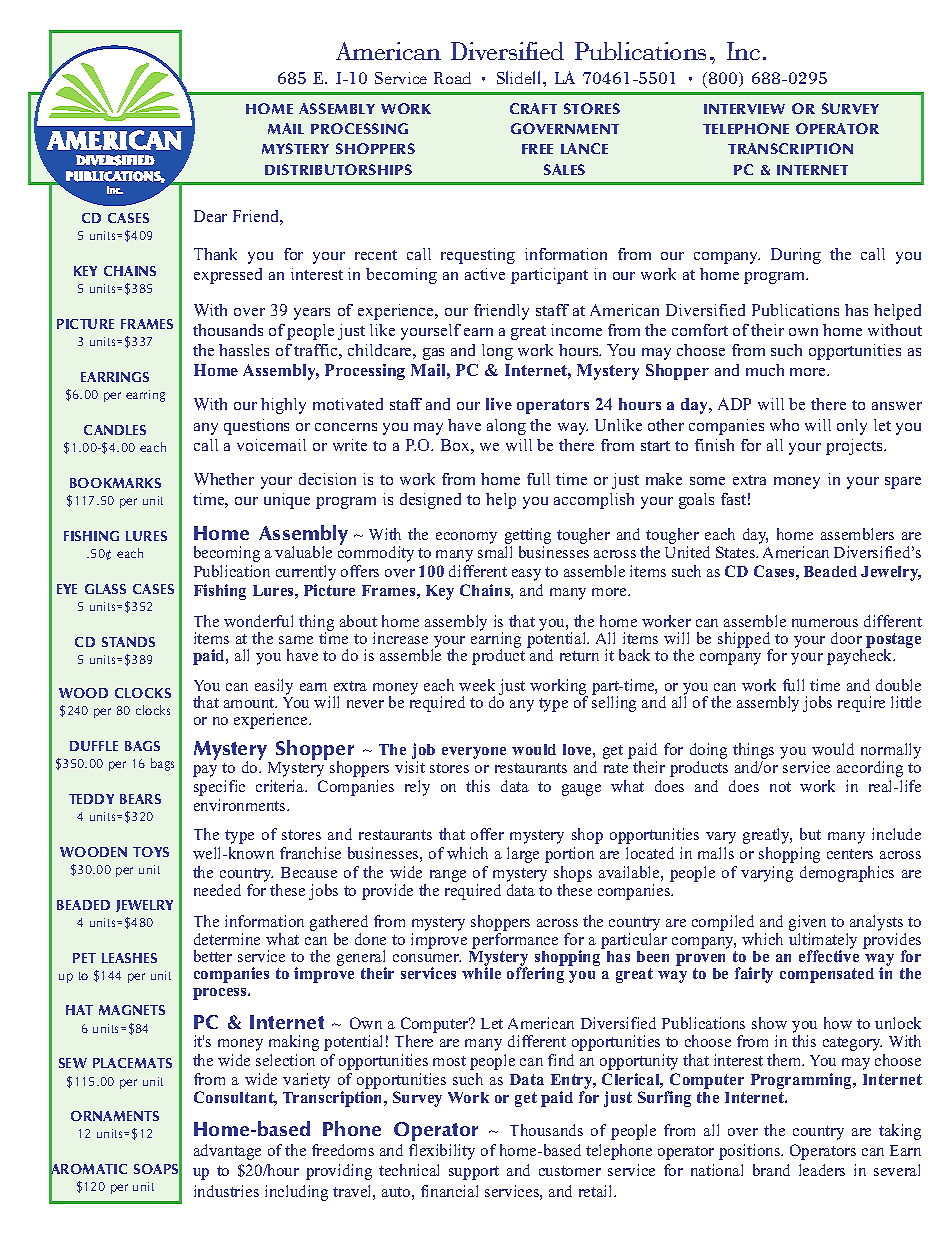 Image resolution: width=952 pixels, height=1233 pixels. What do you see at coordinates (765, 370) in the image?
I see `much` at bounding box center [765, 370].
